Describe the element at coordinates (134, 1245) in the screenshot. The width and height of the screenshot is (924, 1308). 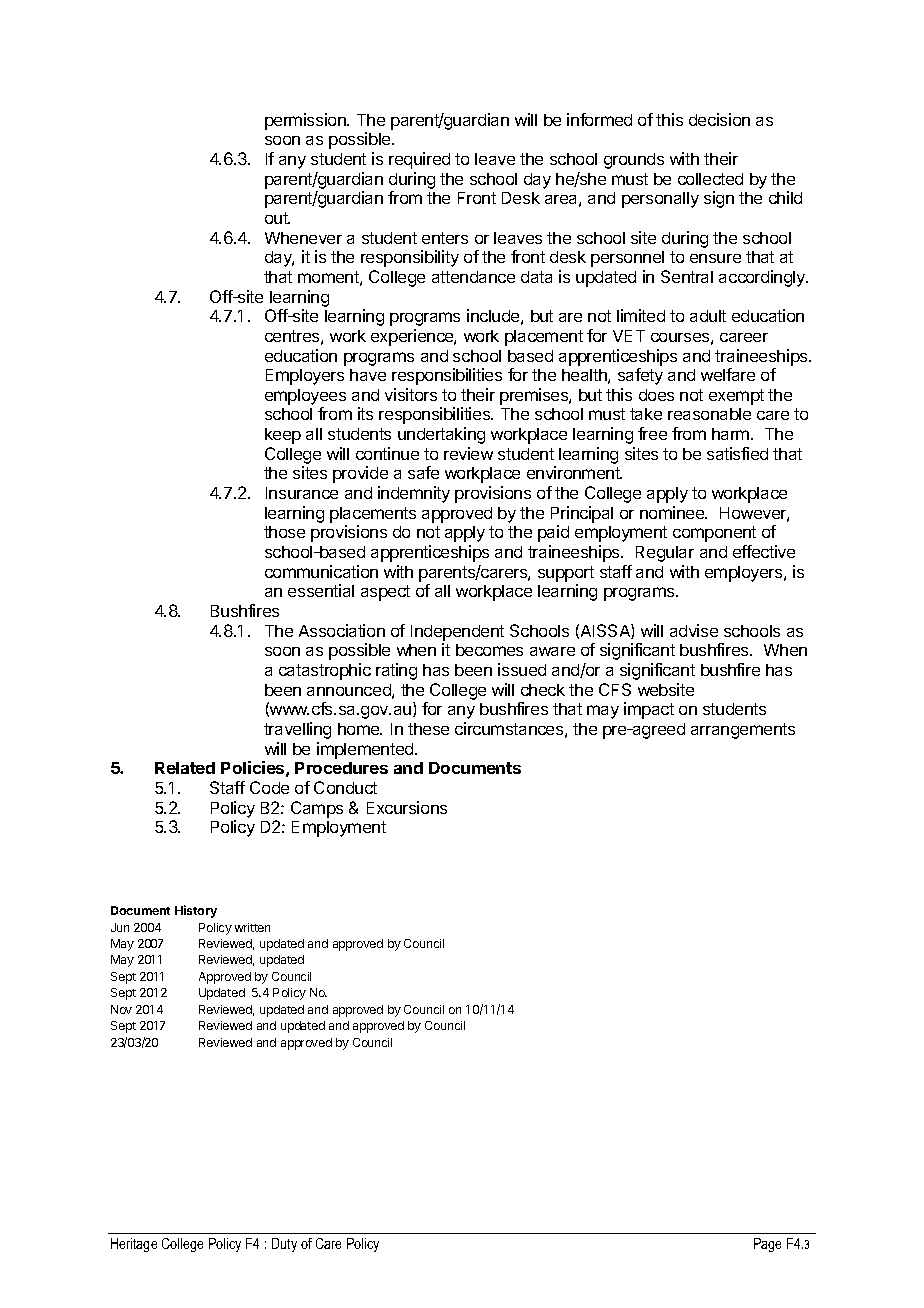
I see `Heritage` at that location.
